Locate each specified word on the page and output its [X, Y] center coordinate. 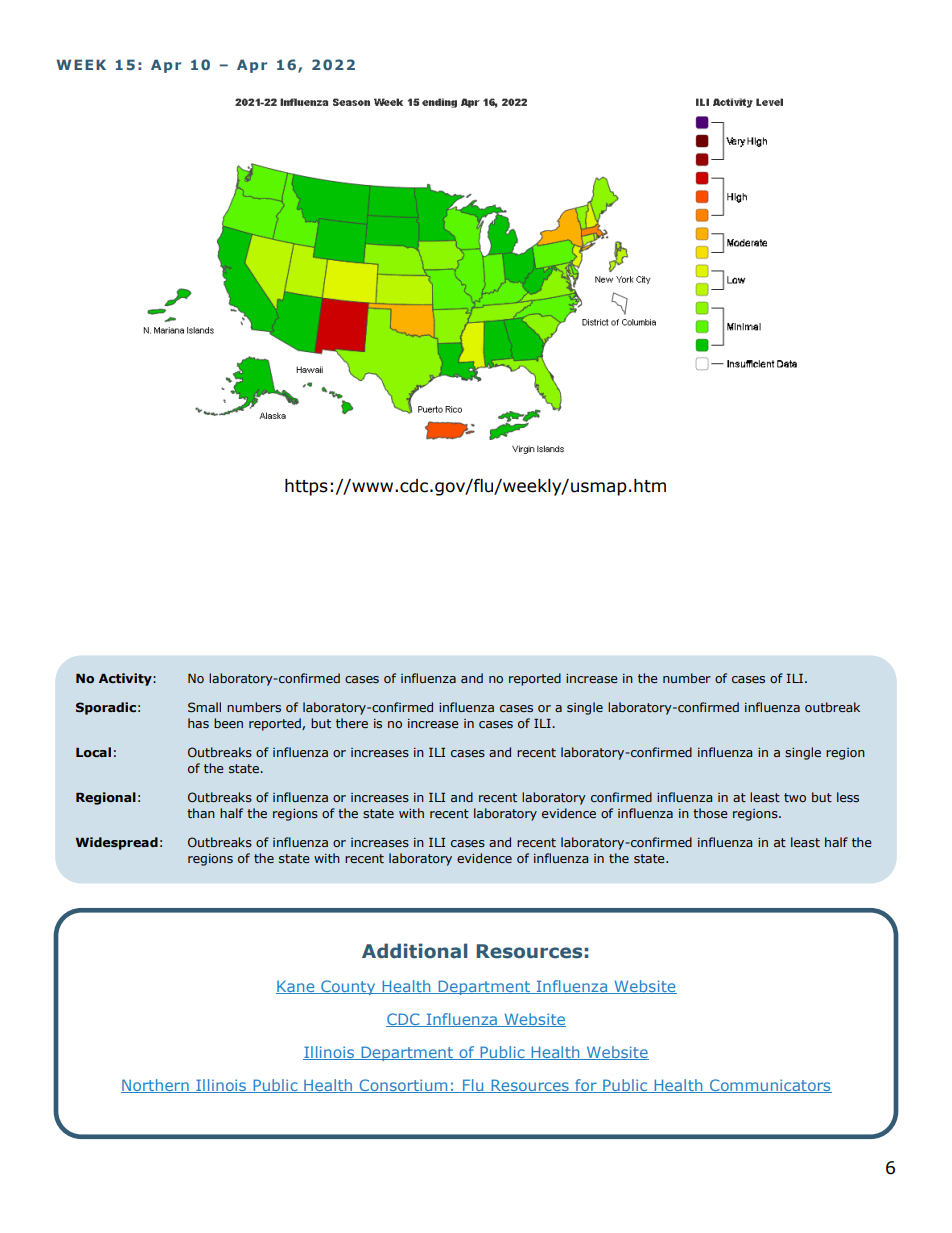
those [710, 813]
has [198, 723]
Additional [415, 951]
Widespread [117, 843]
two [795, 797]
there [352, 723]
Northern [156, 1086]
